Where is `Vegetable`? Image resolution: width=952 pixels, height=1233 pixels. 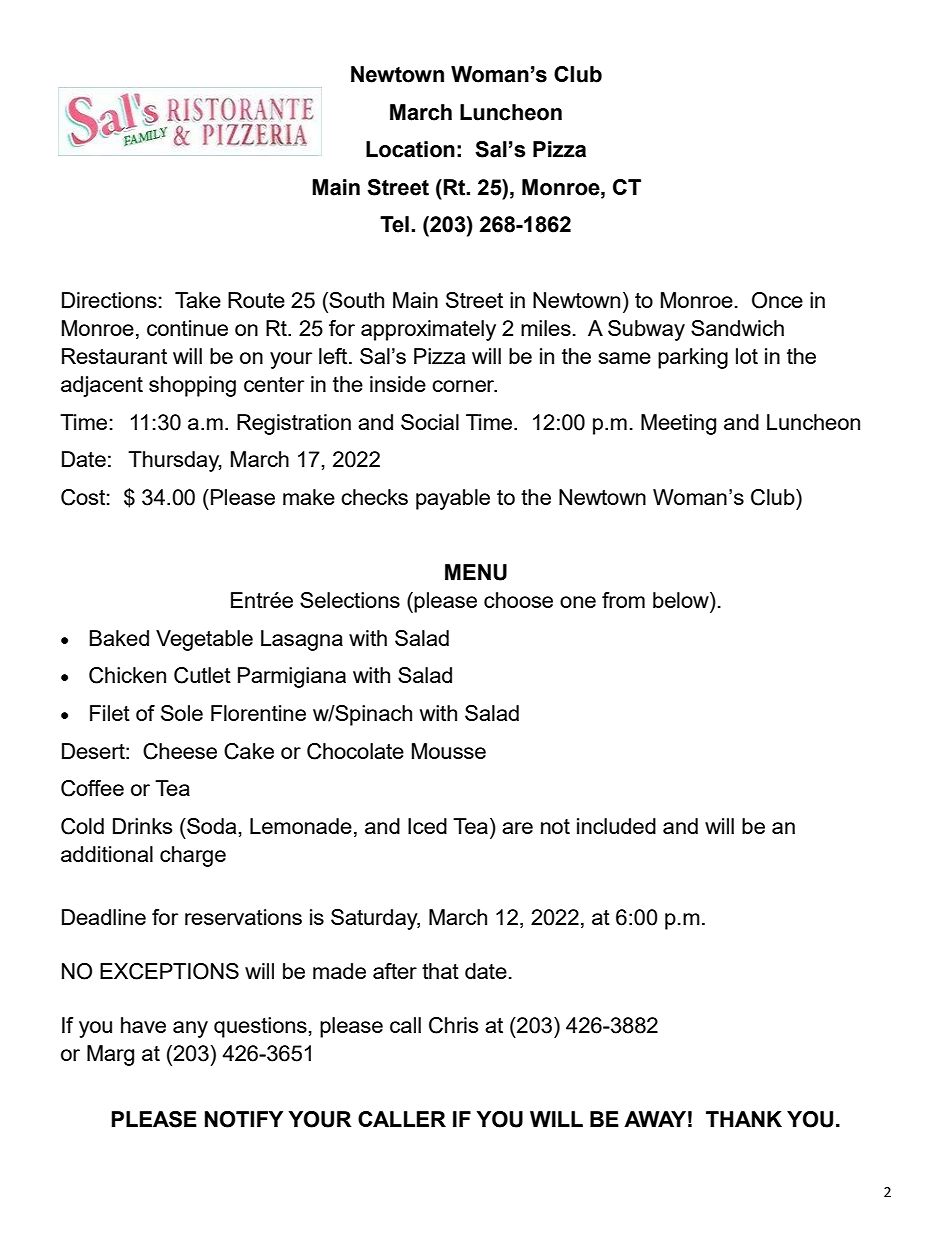 Vegetable is located at coordinates (204, 640).
